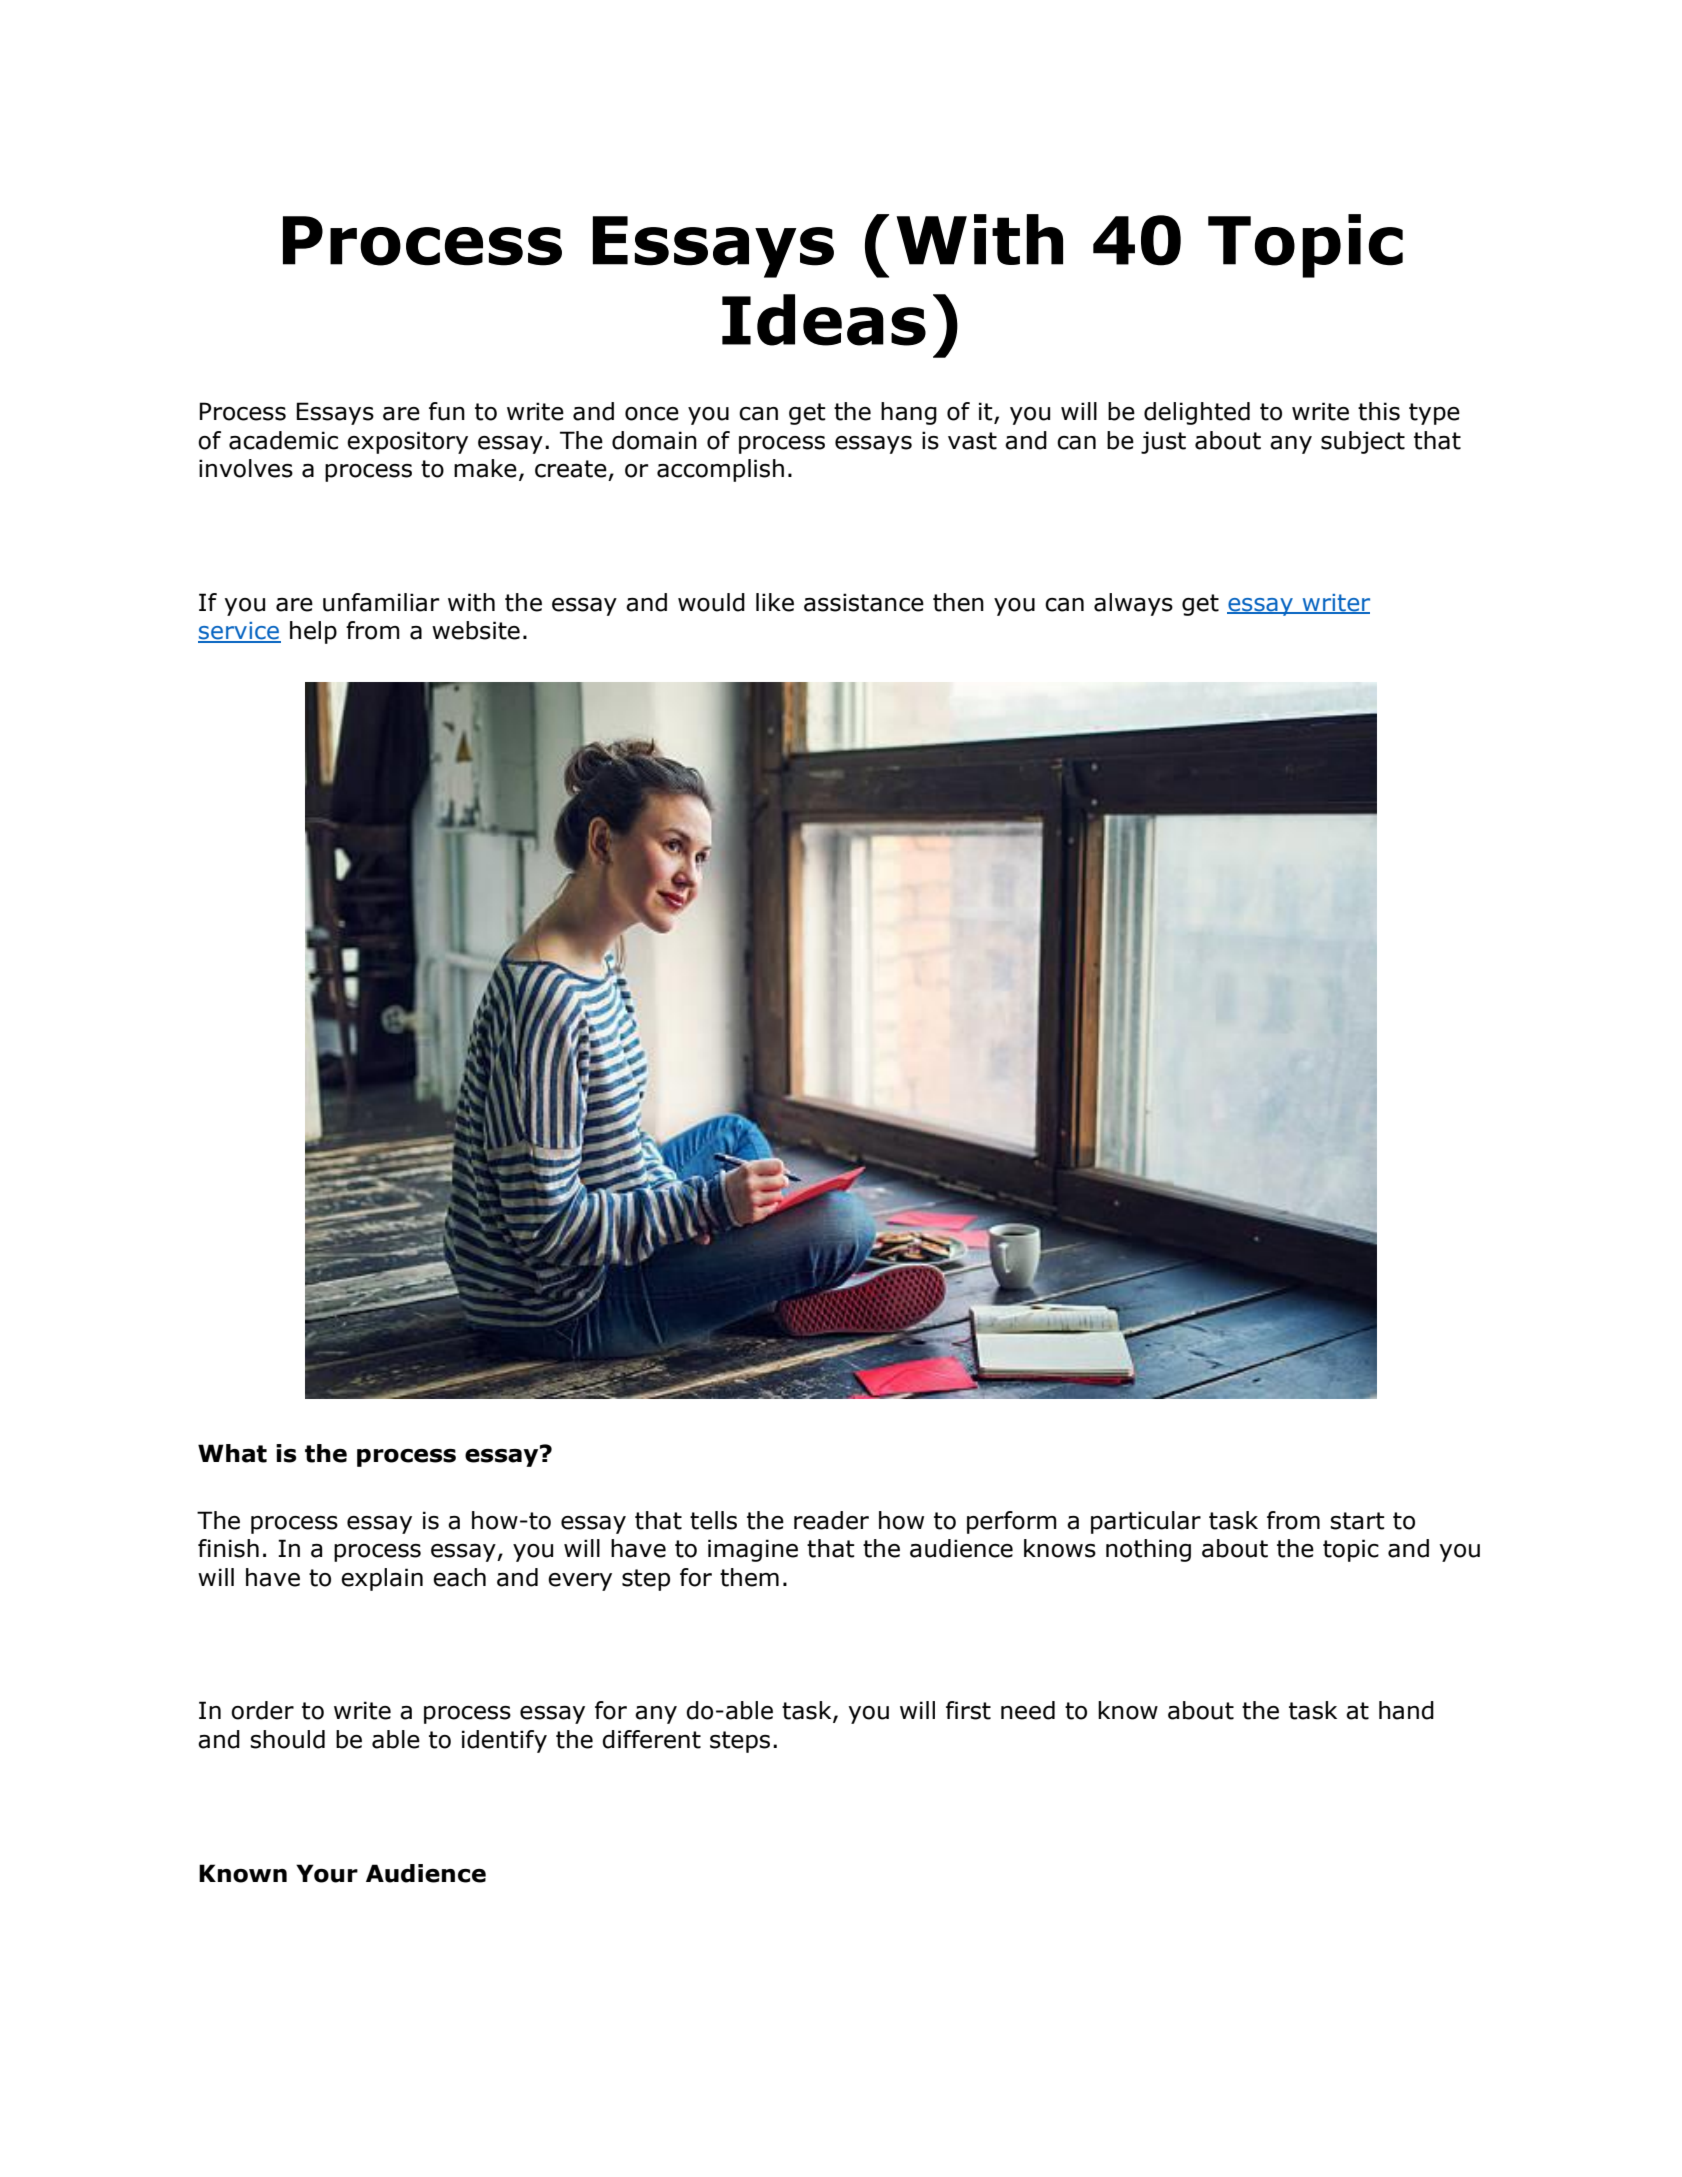  What do you see at coordinates (327, 1873) in the screenshot?
I see `Your` at bounding box center [327, 1873].
